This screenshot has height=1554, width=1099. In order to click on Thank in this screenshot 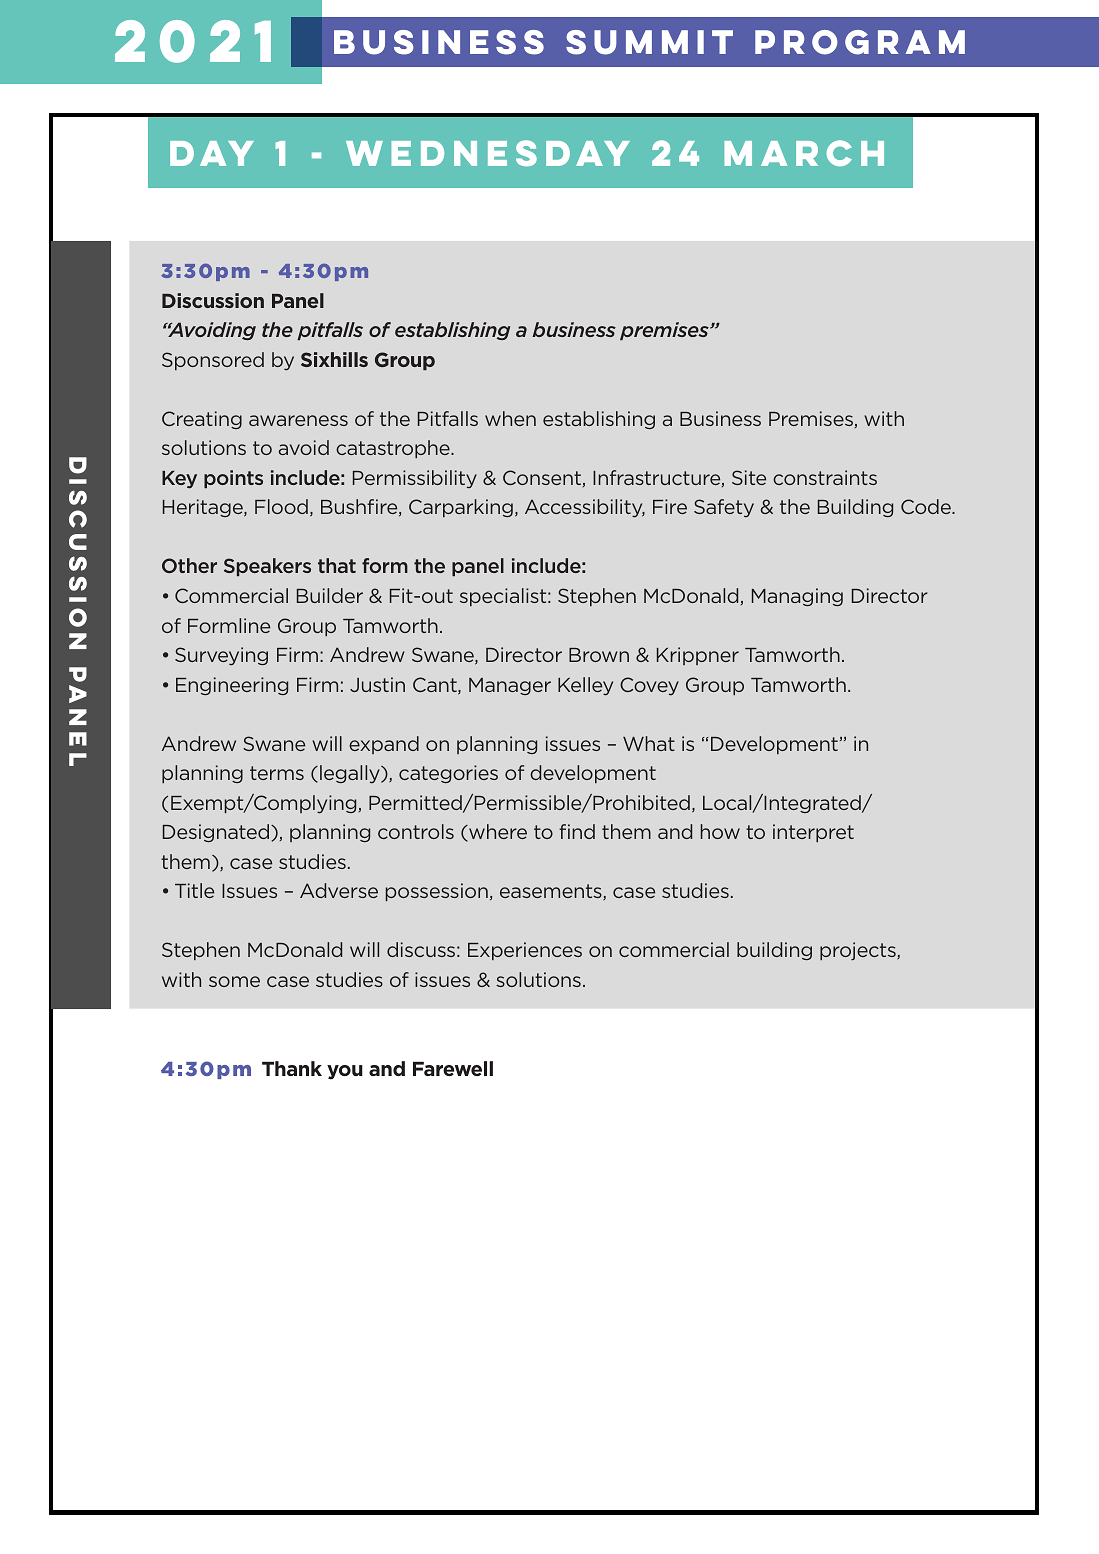, I will do `click(292, 1068)`.
